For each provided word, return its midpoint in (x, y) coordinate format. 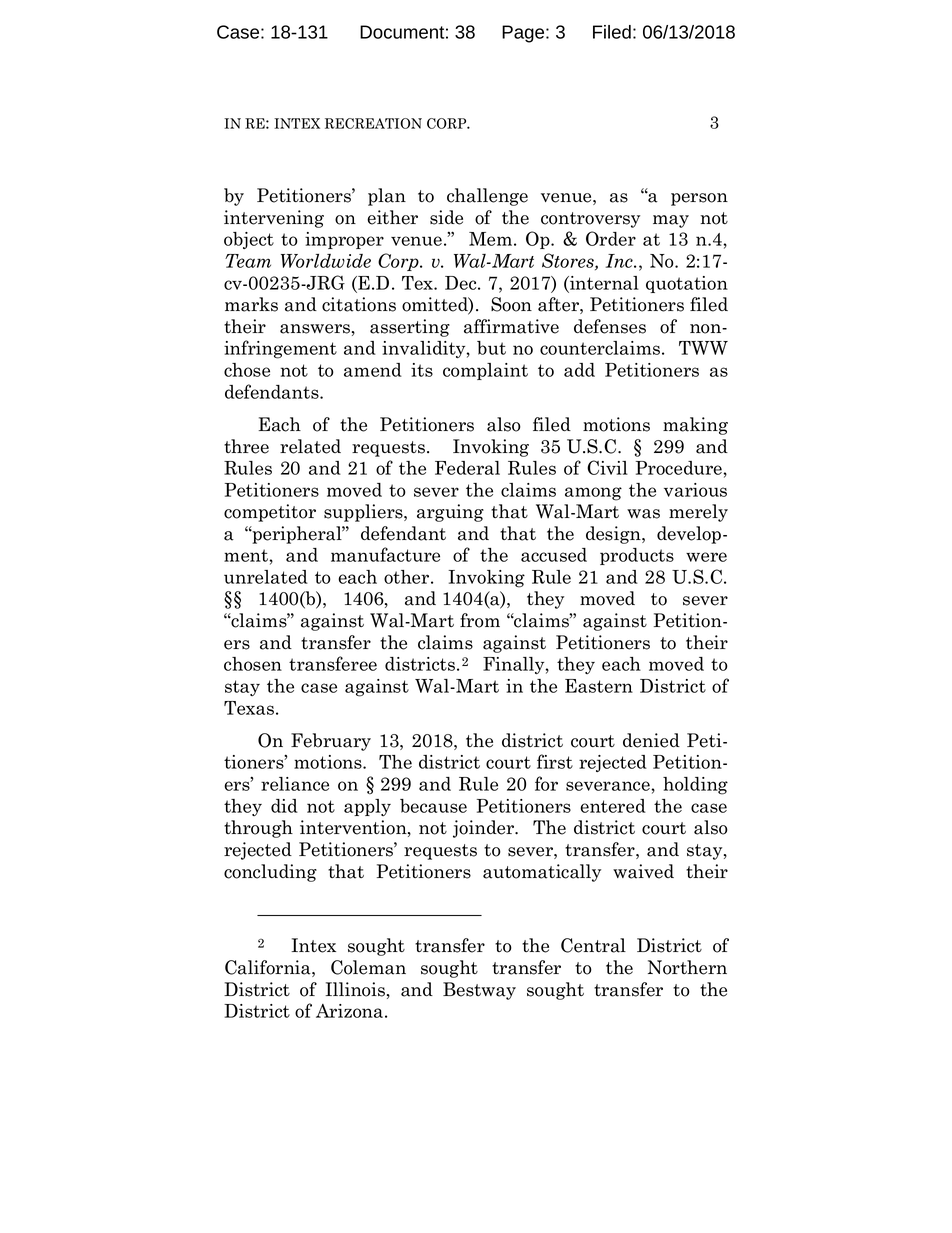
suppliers (364, 513)
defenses (610, 326)
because (433, 806)
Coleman (368, 967)
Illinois (355, 989)
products (637, 556)
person (699, 199)
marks (251, 304)
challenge (487, 197)
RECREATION (373, 123)
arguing (450, 513)
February (331, 742)
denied (651, 740)
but (491, 348)
